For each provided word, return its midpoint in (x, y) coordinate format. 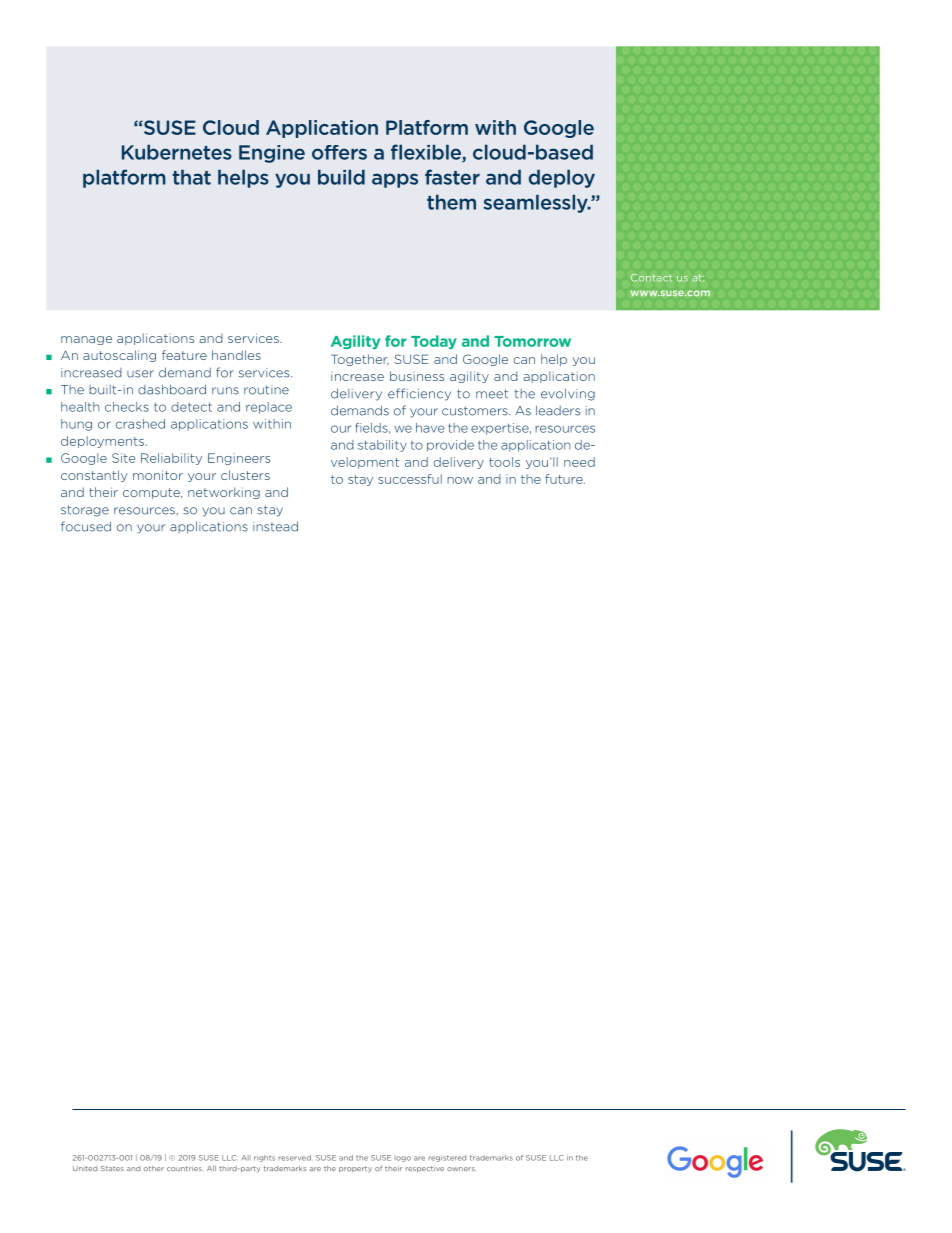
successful (410, 479)
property (355, 1169)
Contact (651, 278)
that (191, 177)
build (341, 177)
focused (86, 526)
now (460, 480)
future (565, 479)
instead (275, 526)
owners (461, 1169)
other (154, 1168)
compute (152, 493)
